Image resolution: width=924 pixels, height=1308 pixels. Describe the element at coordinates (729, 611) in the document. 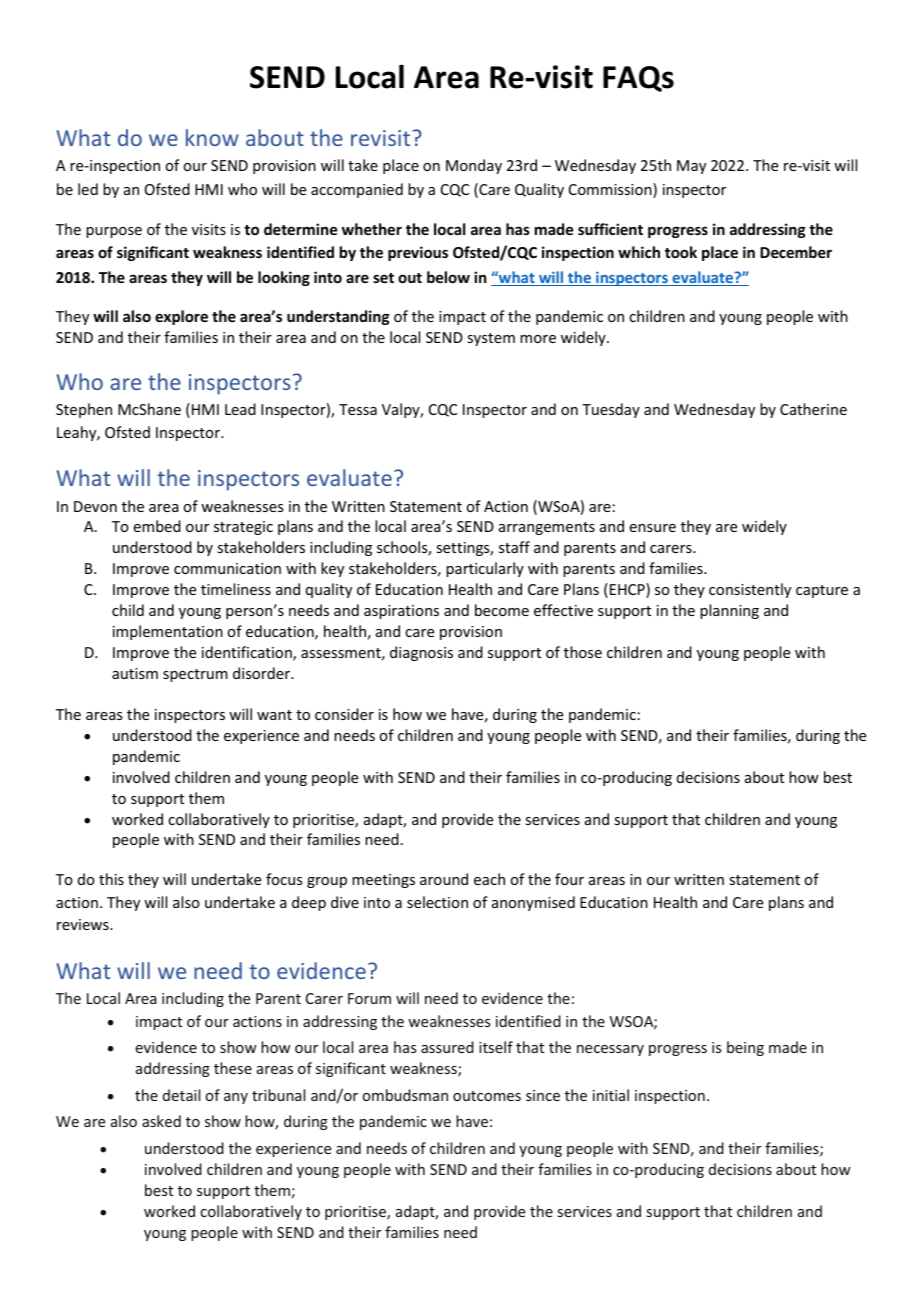

I see `planning` at that location.
